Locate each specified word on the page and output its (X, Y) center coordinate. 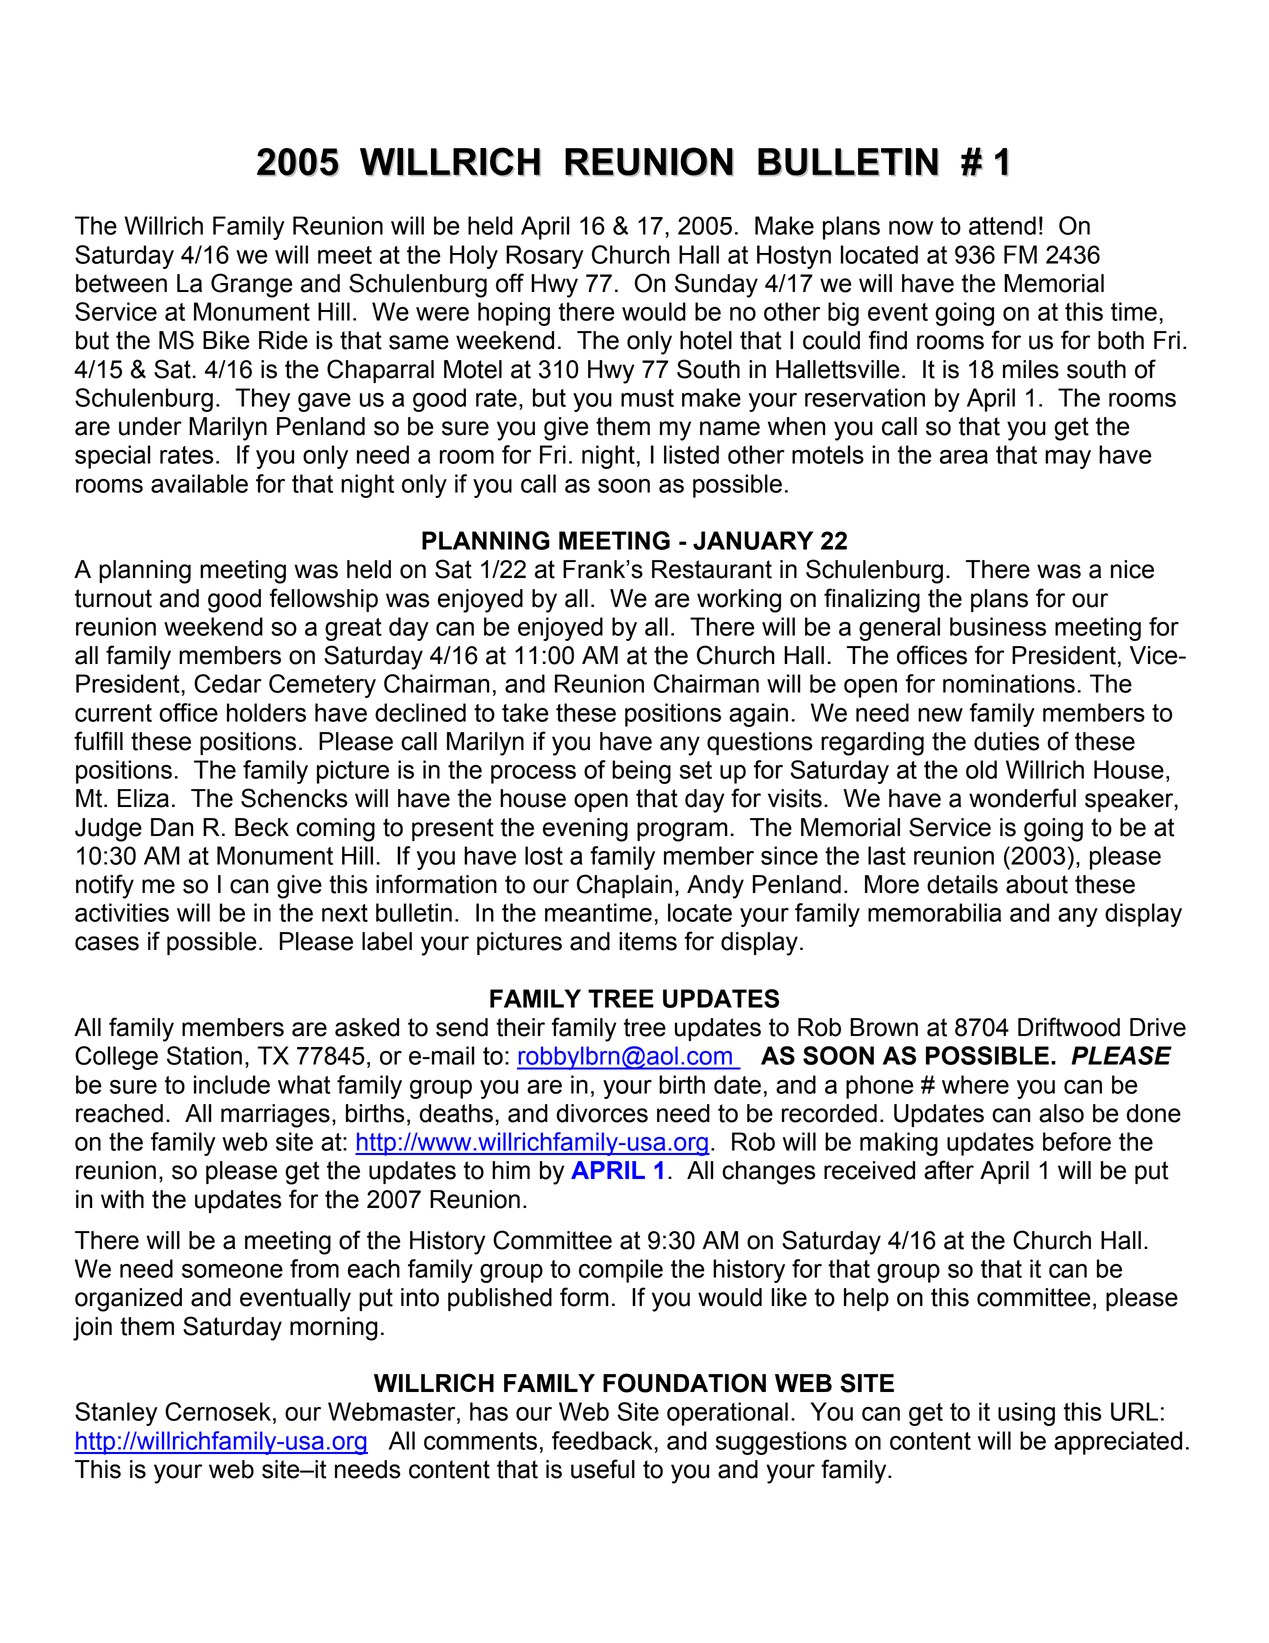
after (949, 1170)
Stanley (116, 1414)
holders (266, 712)
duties (1007, 741)
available (199, 483)
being (641, 772)
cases (107, 943)
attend (1002, 225)
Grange (252, 285)
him (511, 1170)
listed (691, 454)
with (122, 1199)
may (1068, 459)
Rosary (545, 257)
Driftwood (1069, 1027)
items (648, 941)
